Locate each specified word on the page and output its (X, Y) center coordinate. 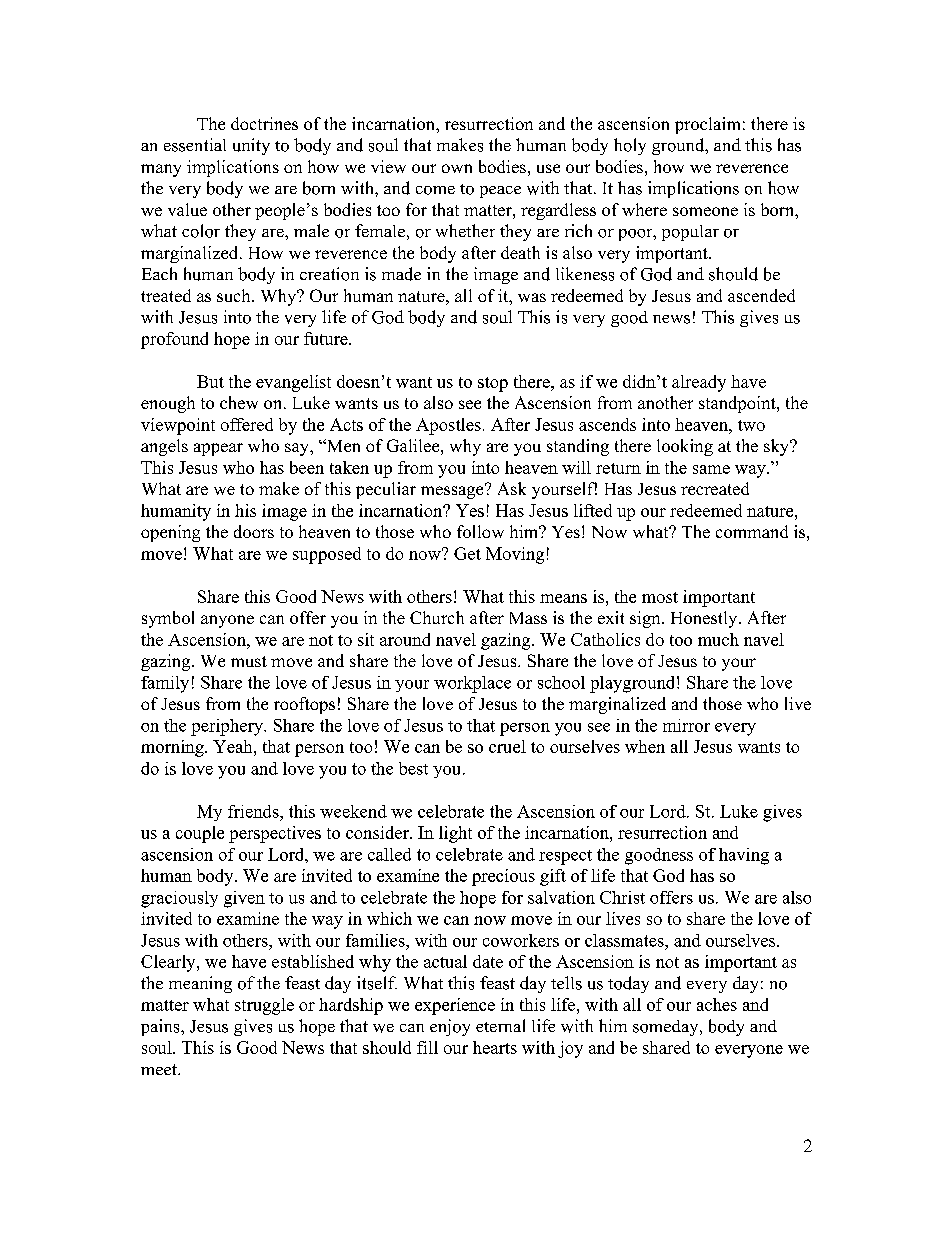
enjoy (450, 1027)
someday (667, 1028)
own (457, 168)
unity (251, 146)
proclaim (707, 125)
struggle (264, 1006)
